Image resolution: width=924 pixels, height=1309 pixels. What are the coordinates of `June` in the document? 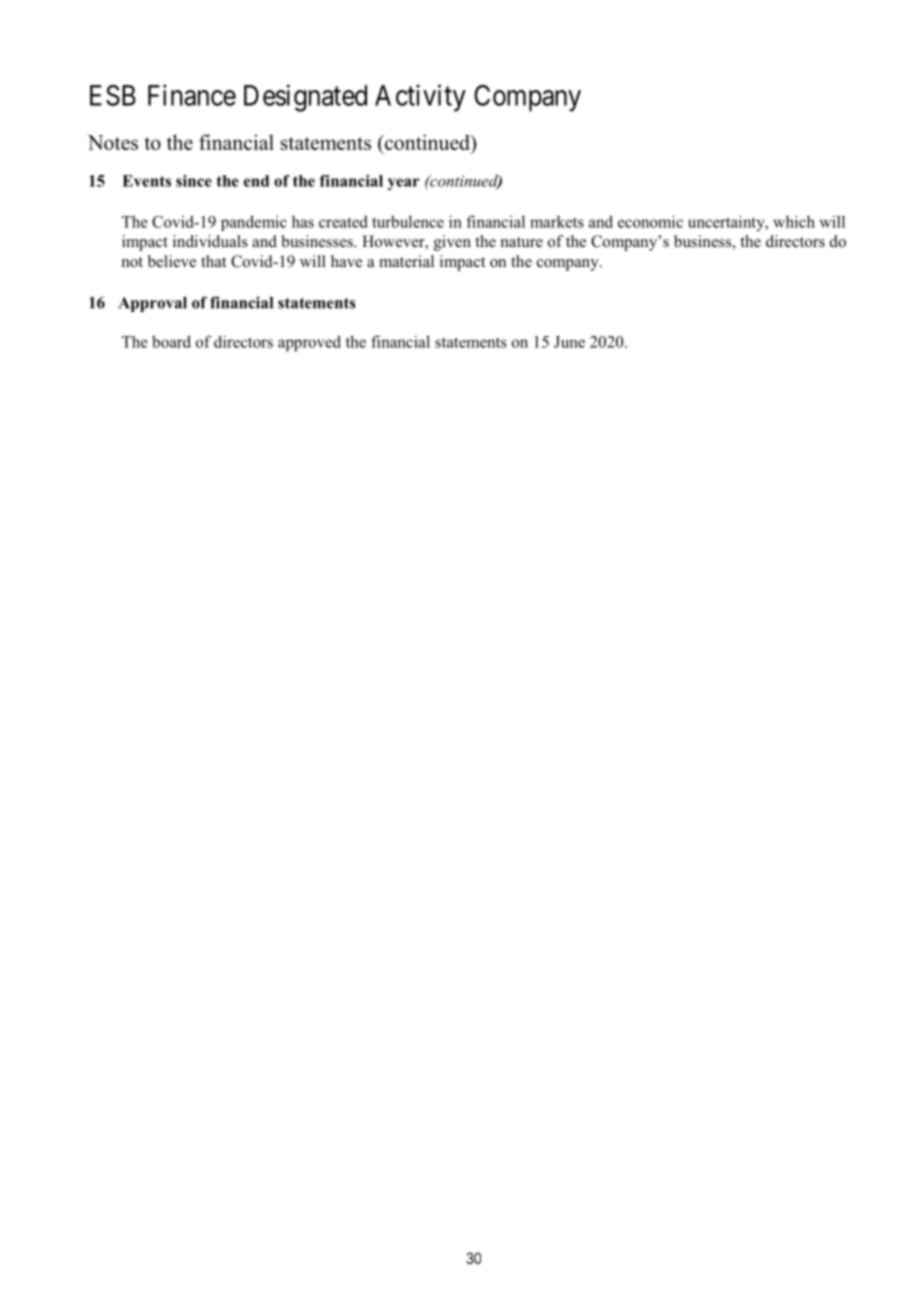 It's located at (569, 342).
